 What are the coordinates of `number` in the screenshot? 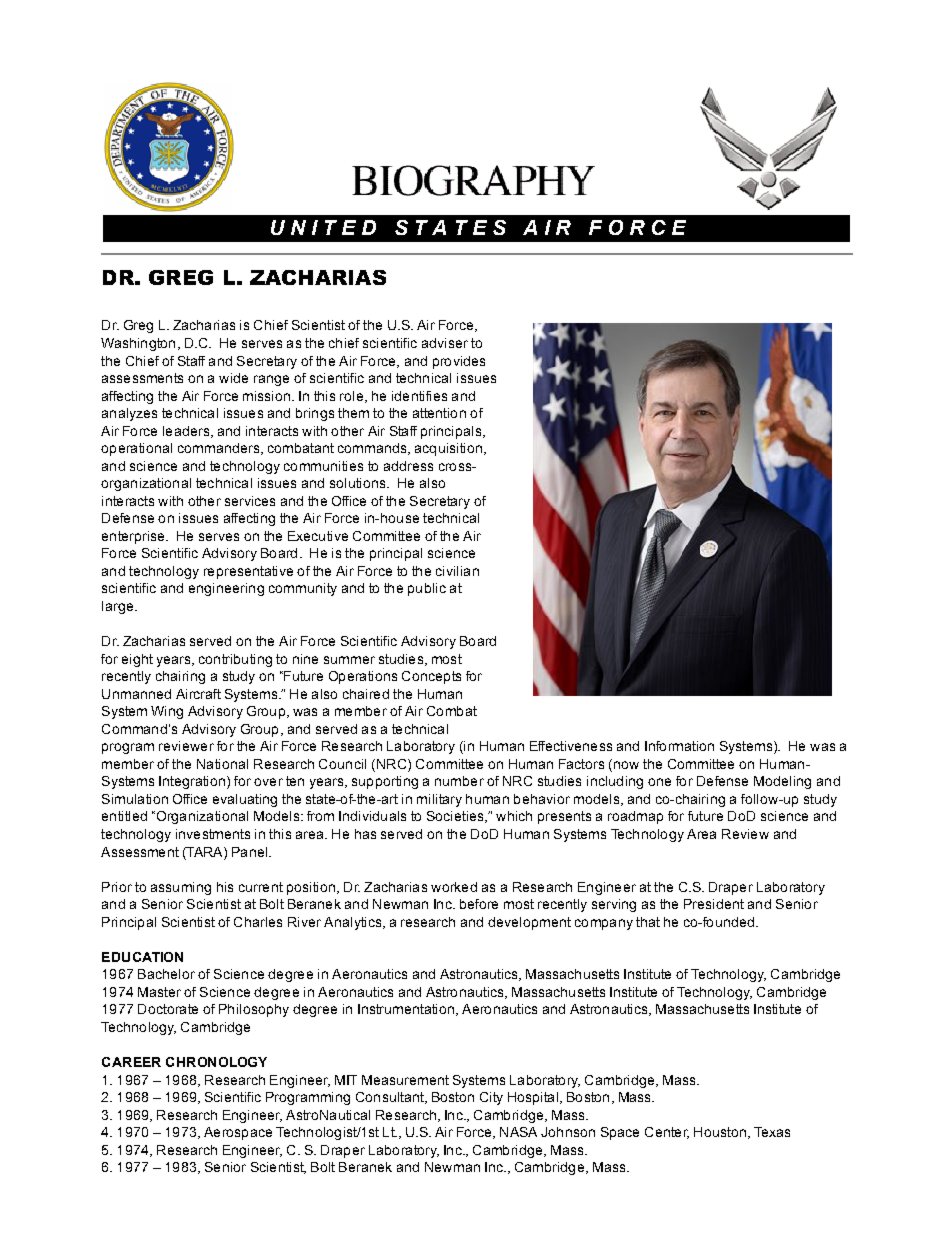 It's located at (459, 781).
